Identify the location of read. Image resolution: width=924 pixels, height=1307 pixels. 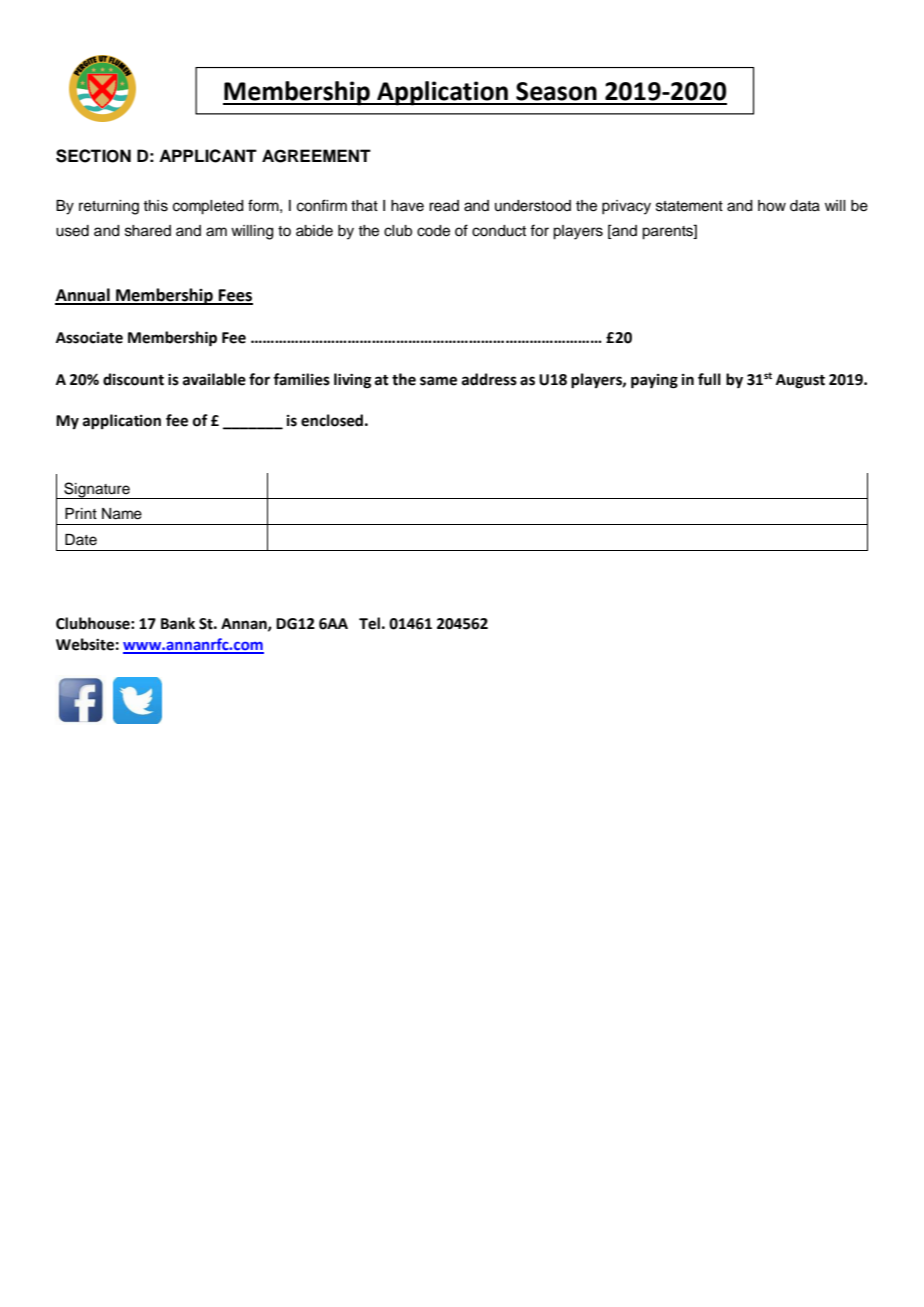
(444, 206).
